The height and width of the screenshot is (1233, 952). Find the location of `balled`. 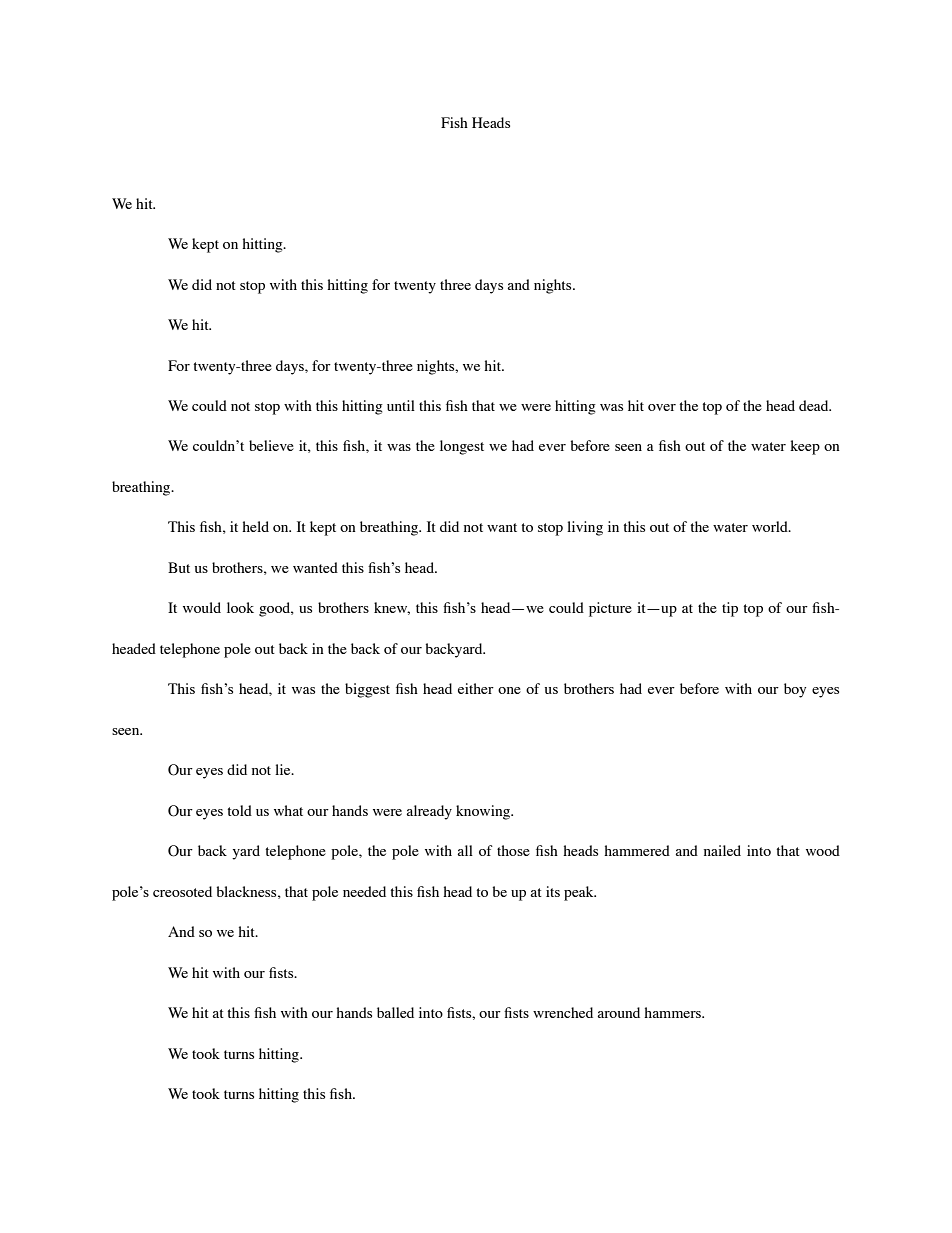

balled is located at coordinates (395, 1012).
